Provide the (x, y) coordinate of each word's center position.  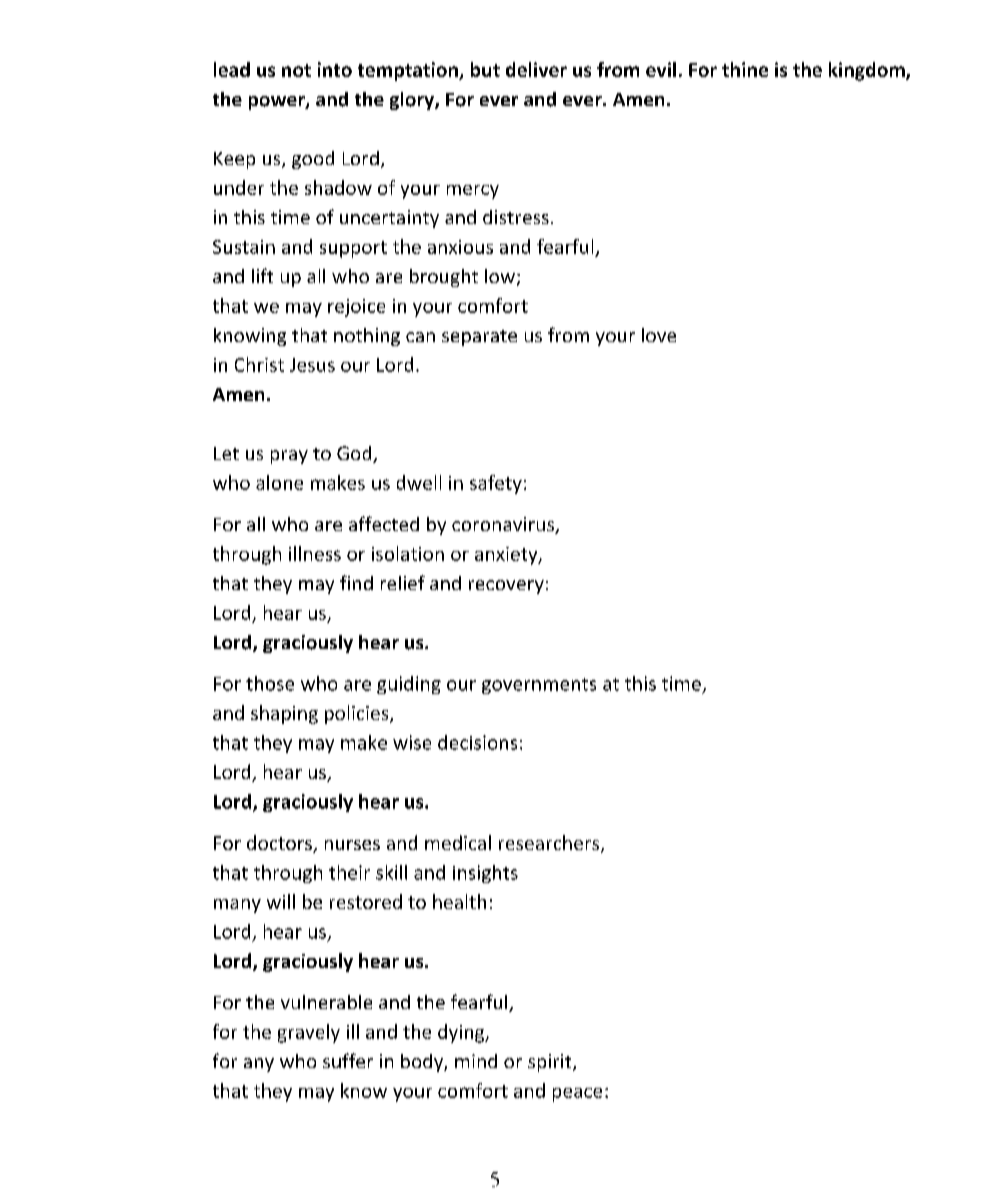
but (485, 69)
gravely (309, 1033)
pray (289, 457)
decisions (477, 742)
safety (496, 484)
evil (661, 69)
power (278, 103)
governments (539, 686)
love (659, 335)
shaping (284, 714)
